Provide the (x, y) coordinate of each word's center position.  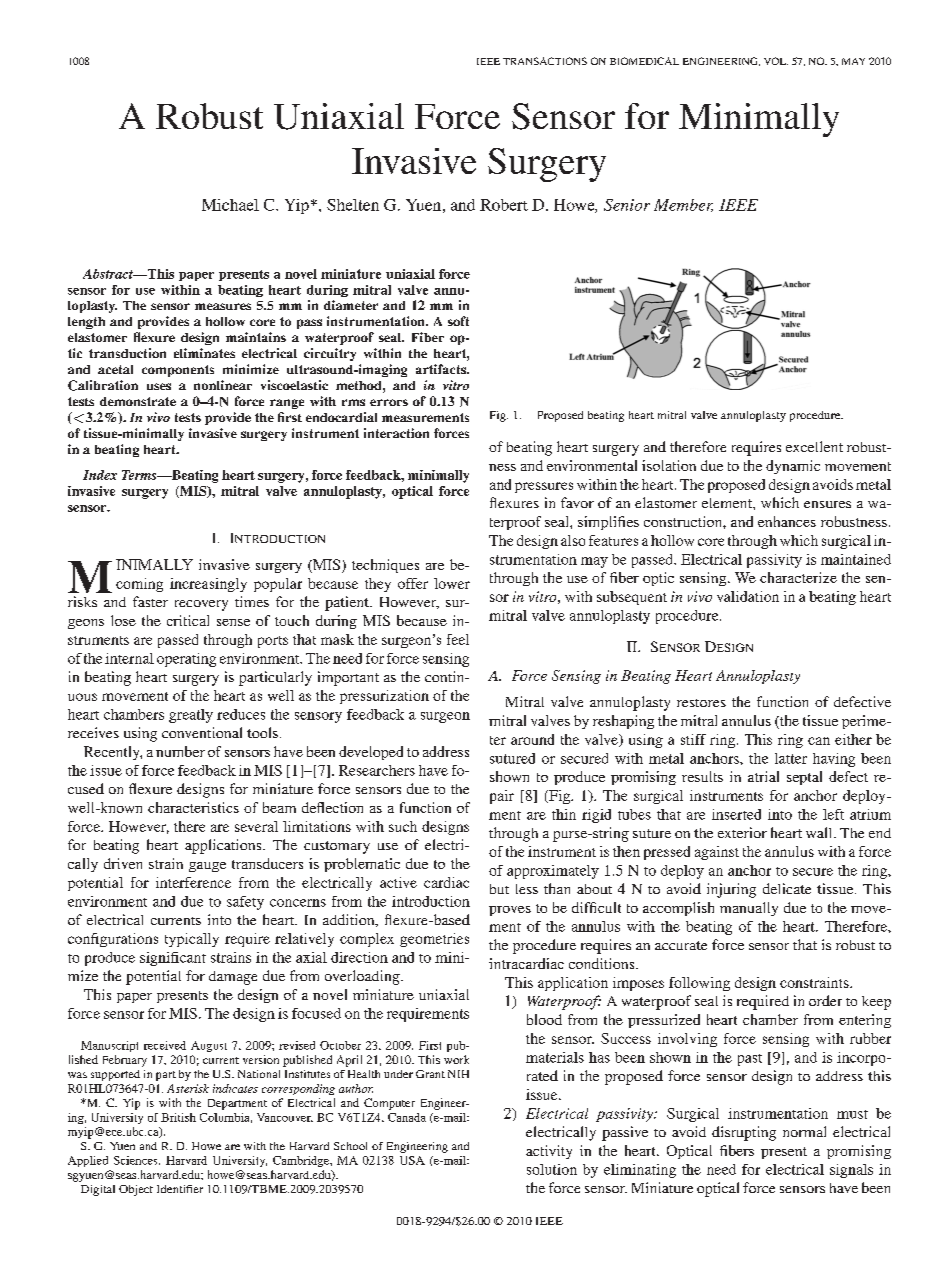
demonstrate (138, 401)
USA (412, 1160)
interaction (396, 433)
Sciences (137, 1160)
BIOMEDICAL (644, 61)
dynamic (793, 467)
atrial (763, 776)
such (403, 826)
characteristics (193, 807)
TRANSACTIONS (545, 61)
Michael (230, 205)
